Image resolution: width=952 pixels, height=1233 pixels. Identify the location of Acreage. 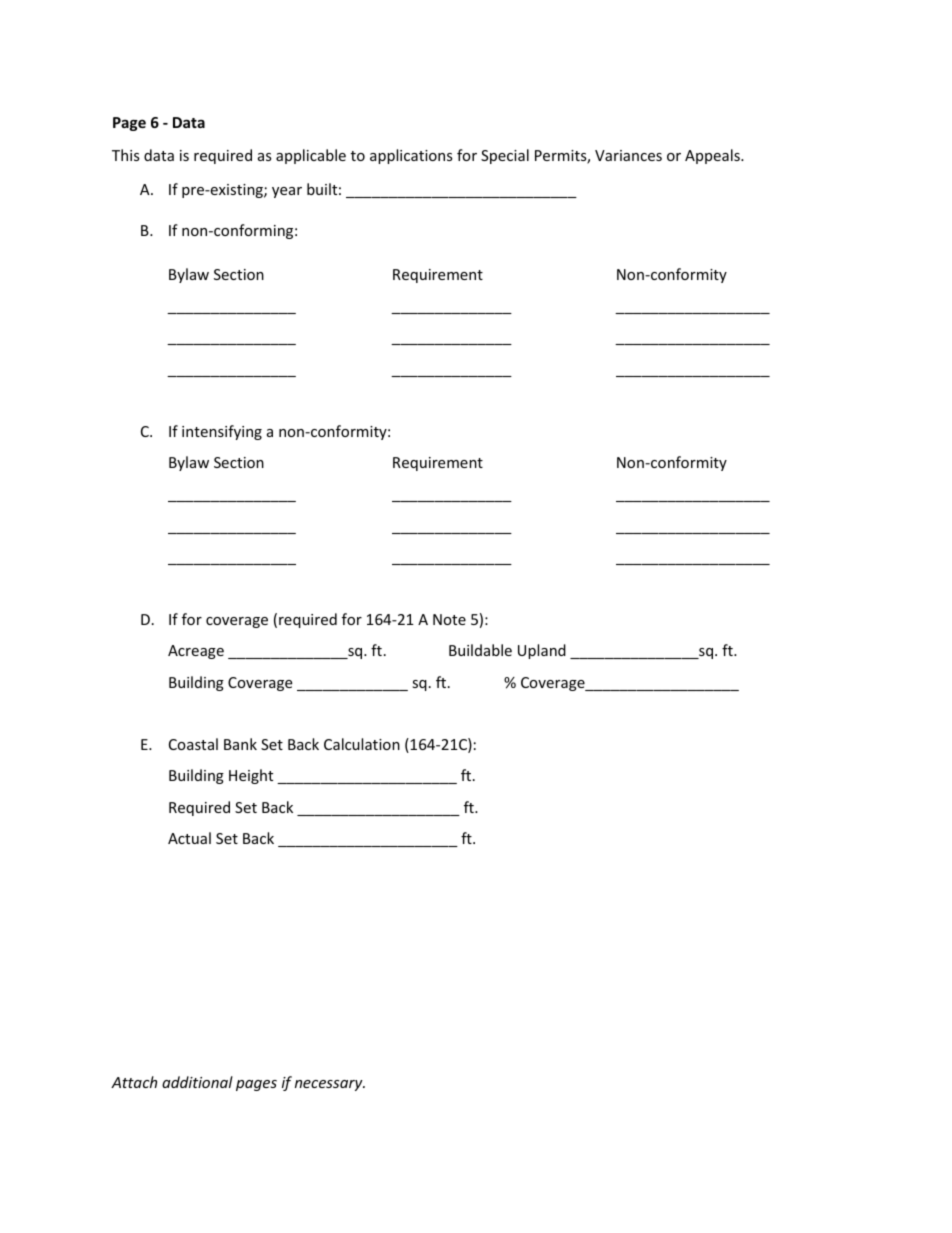
(196, 652).
